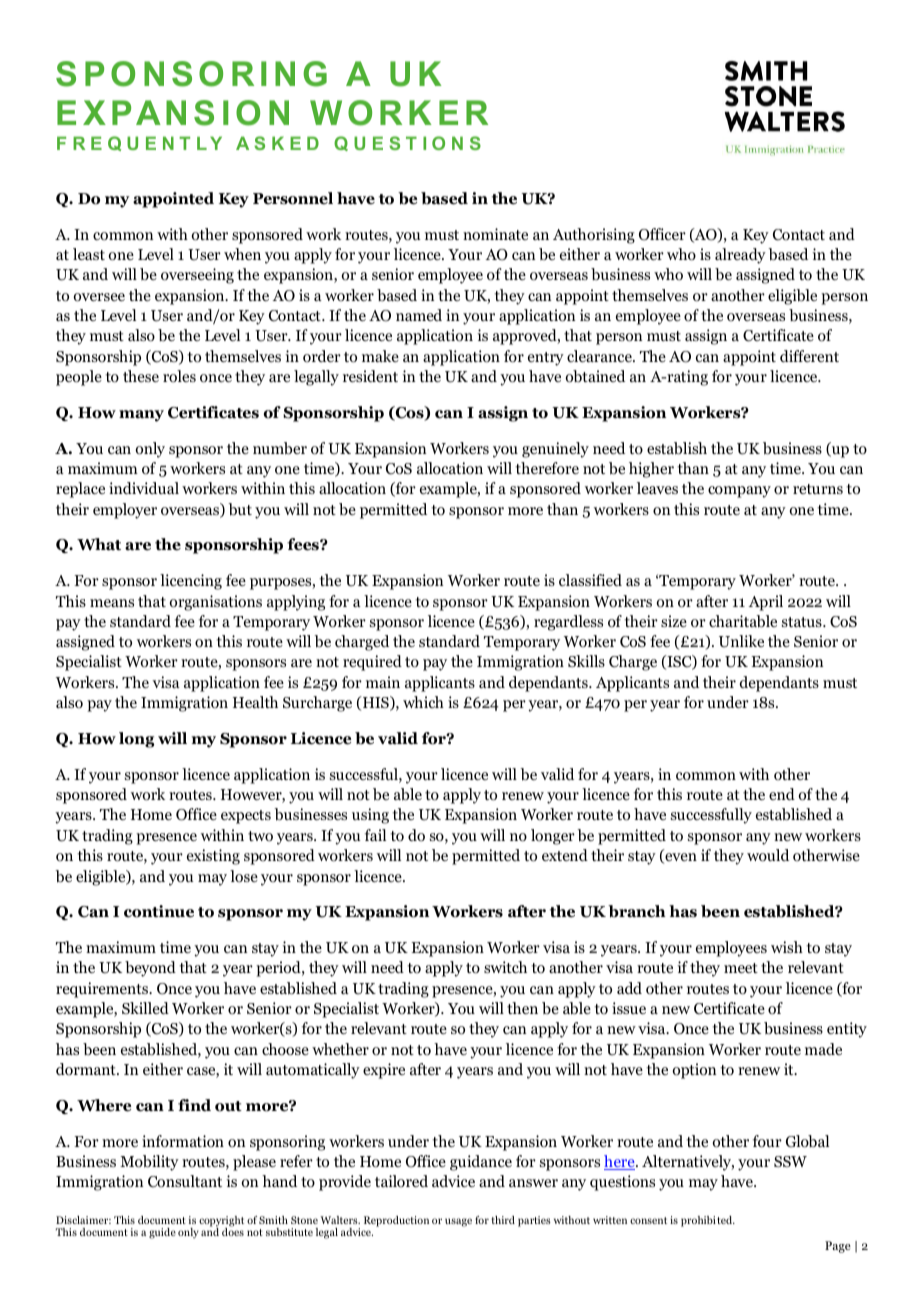 This screenshot has width=924, height=1308. What do you see at coordinates (162, 1233) in the screenshot?
I see `guide` at bounding box center [162, 1233].
